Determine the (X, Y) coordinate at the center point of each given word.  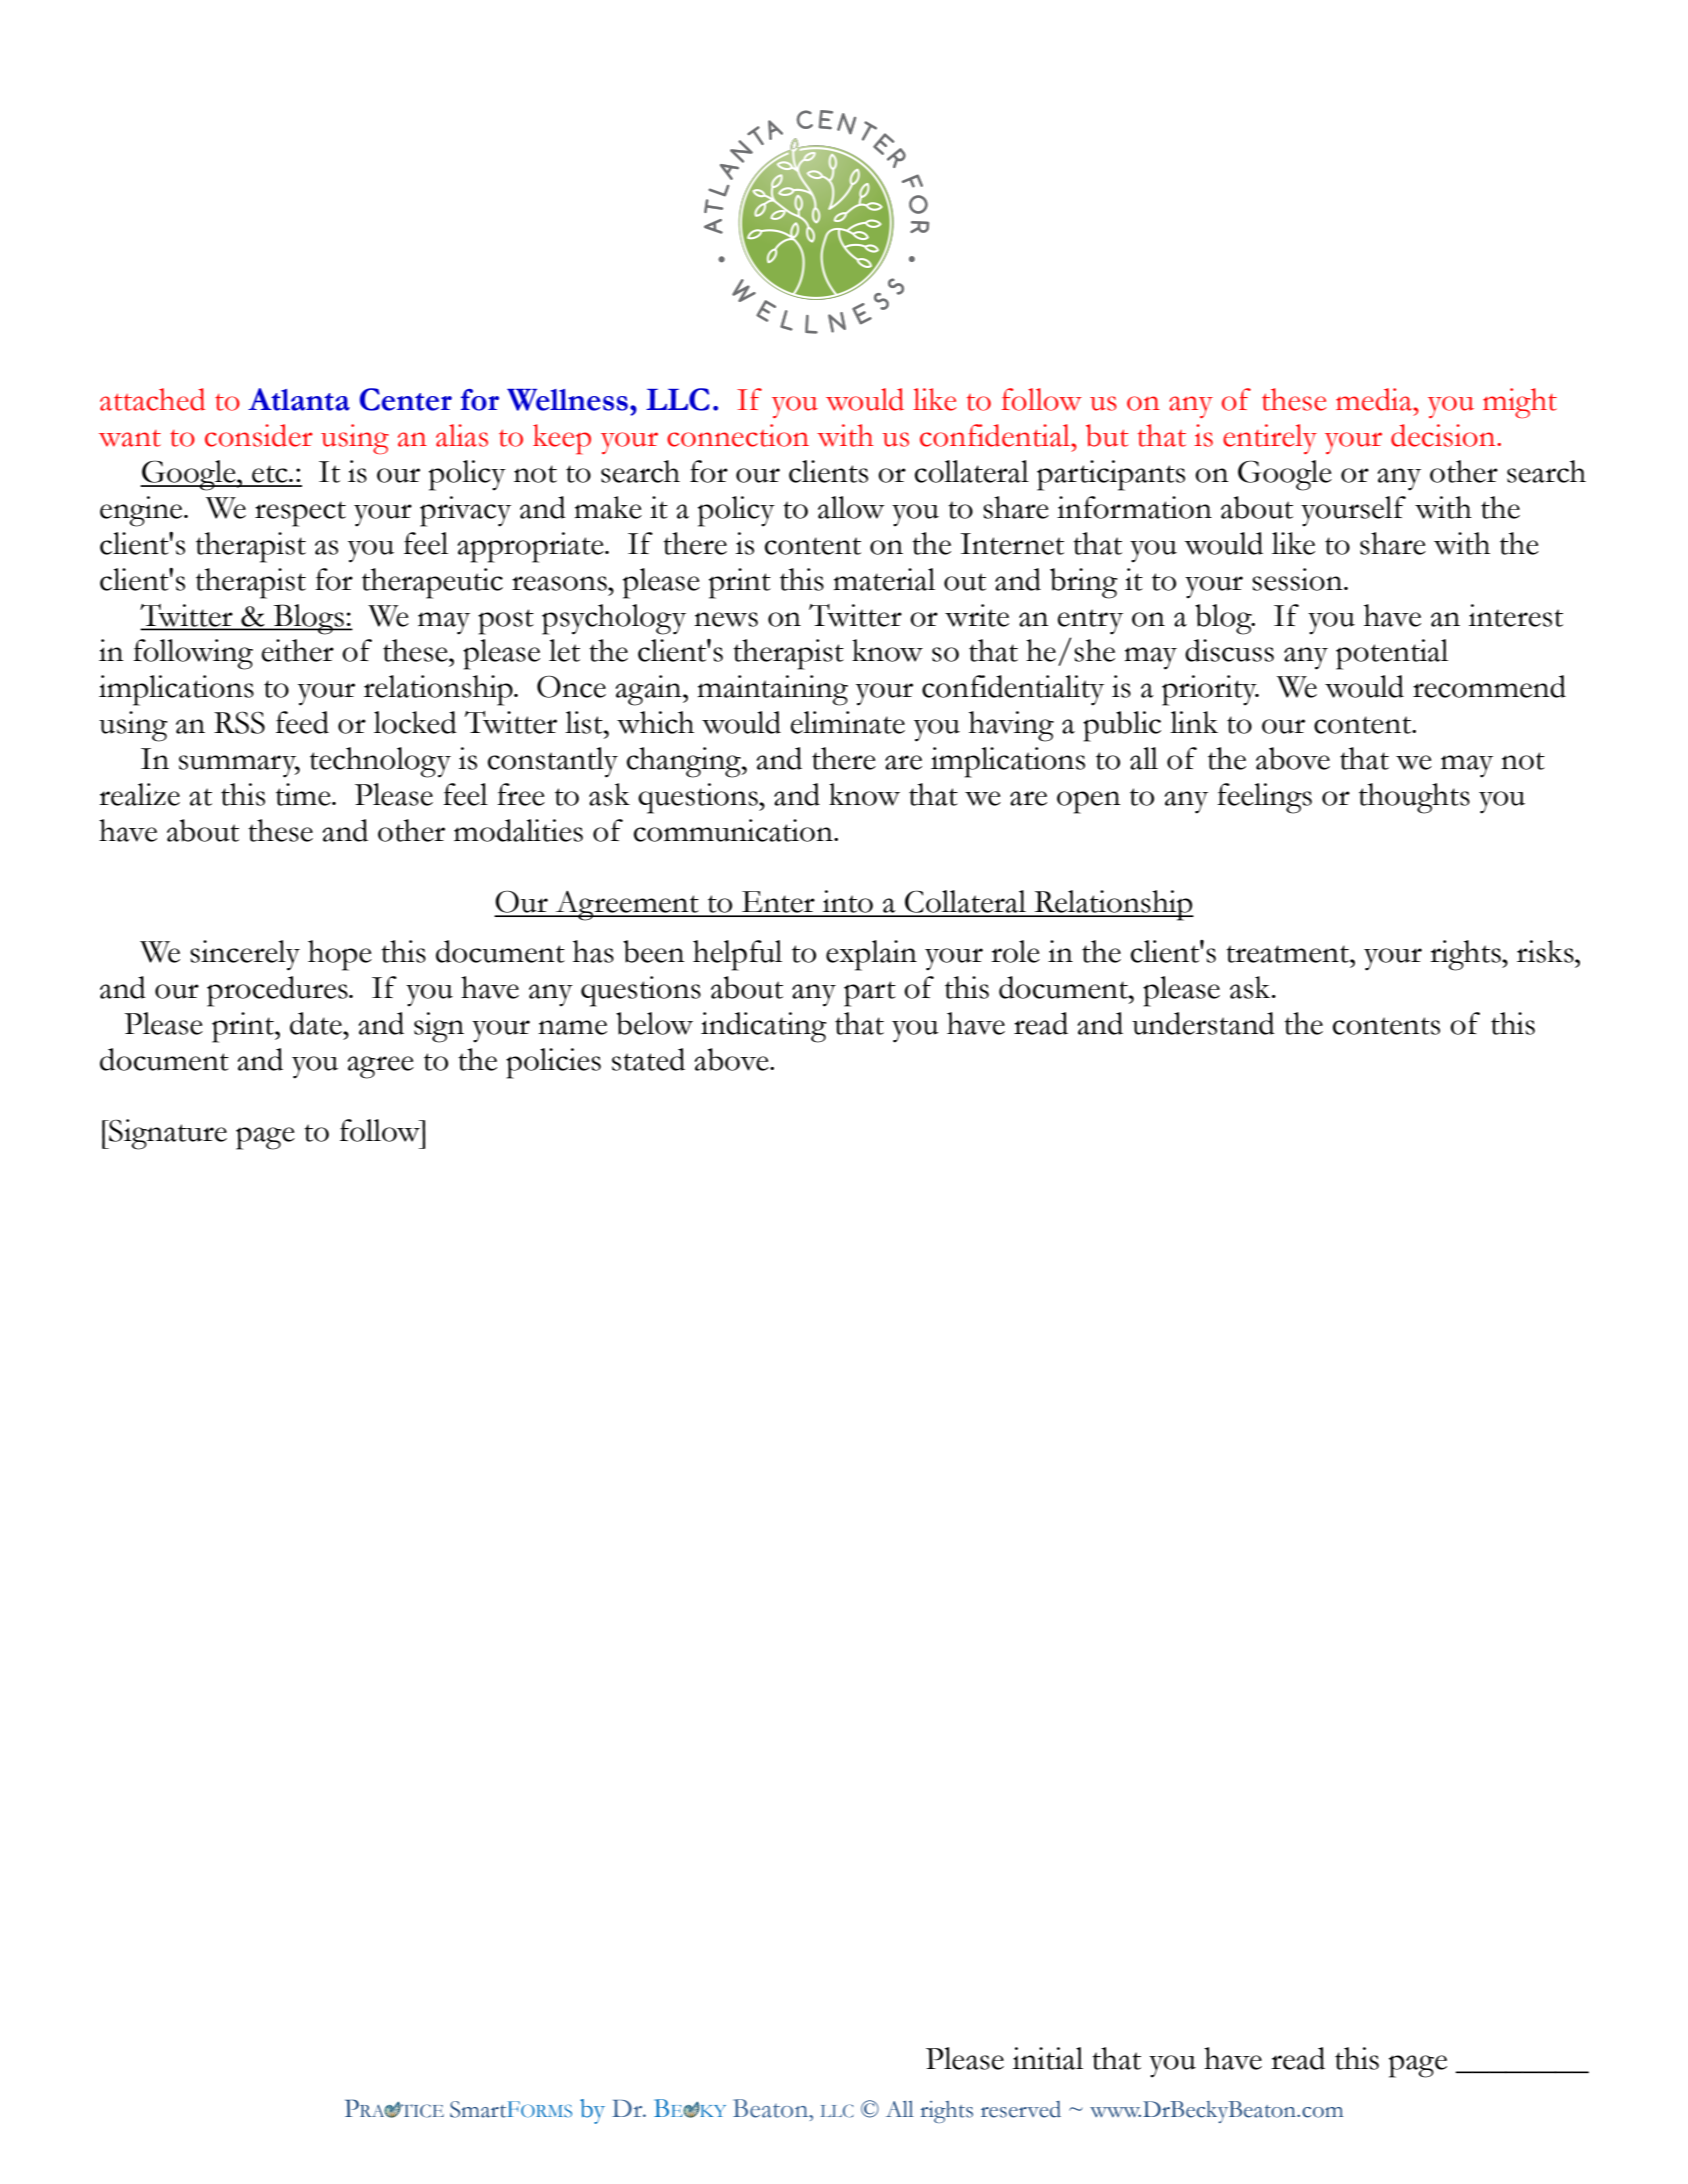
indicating (764, 1027)
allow (851, 507)
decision (1444, 435)
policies (553, 1063)
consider (259, 435)
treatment (1288, 954)
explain (871, 955)
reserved (1021, 2109)
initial (1048, 2058)
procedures (278, 991)
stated (648, 1059)
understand (1203, 1023)
